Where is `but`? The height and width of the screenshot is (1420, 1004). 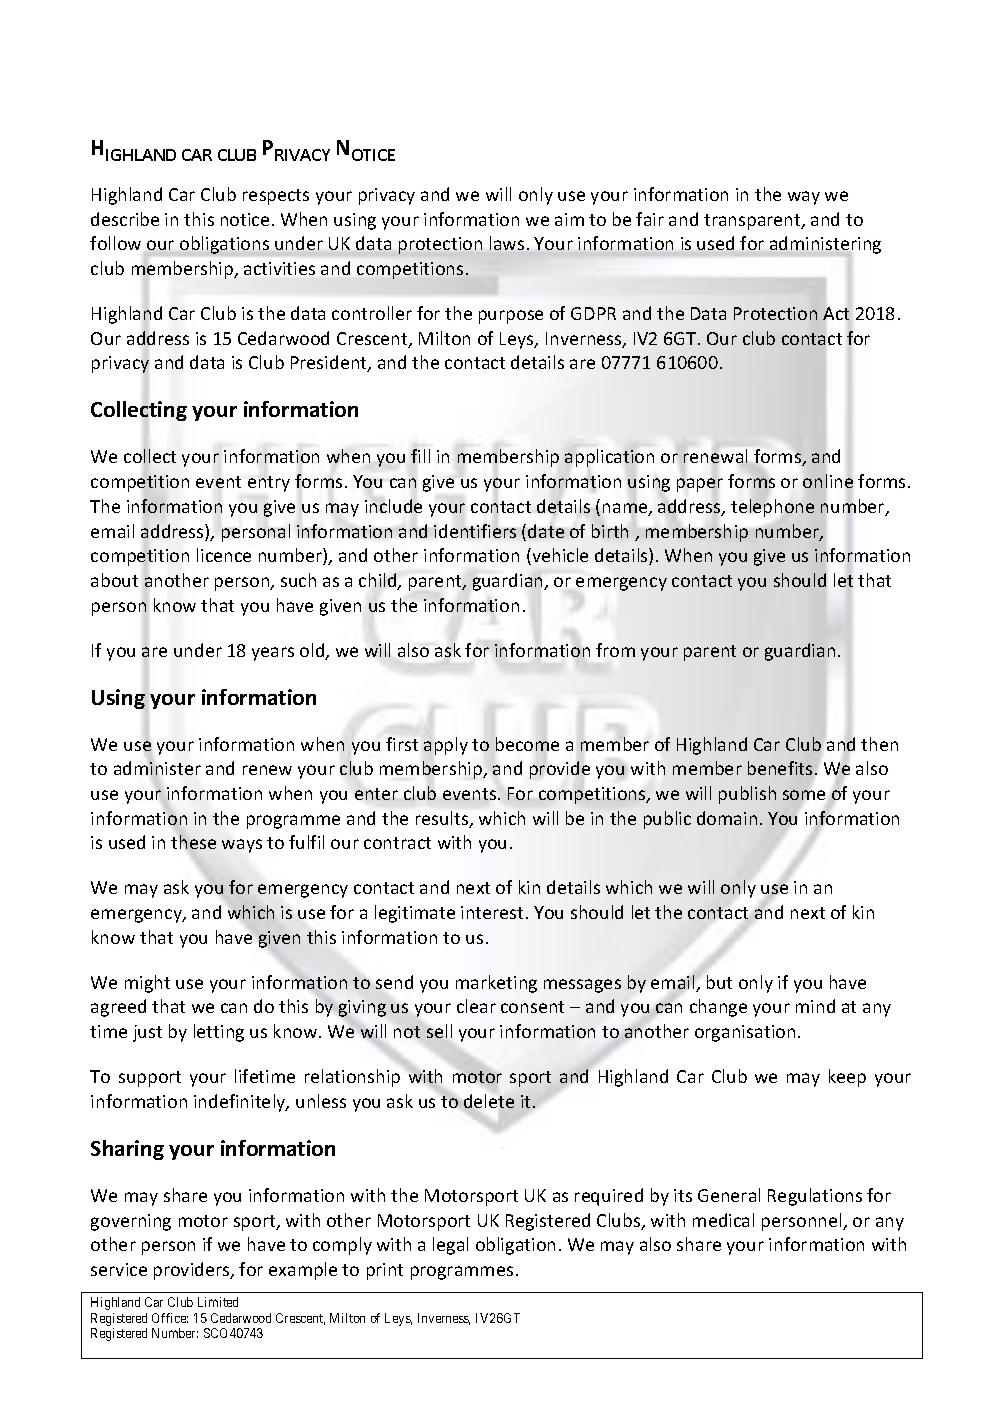
but is located at coordinates (719, 982).
